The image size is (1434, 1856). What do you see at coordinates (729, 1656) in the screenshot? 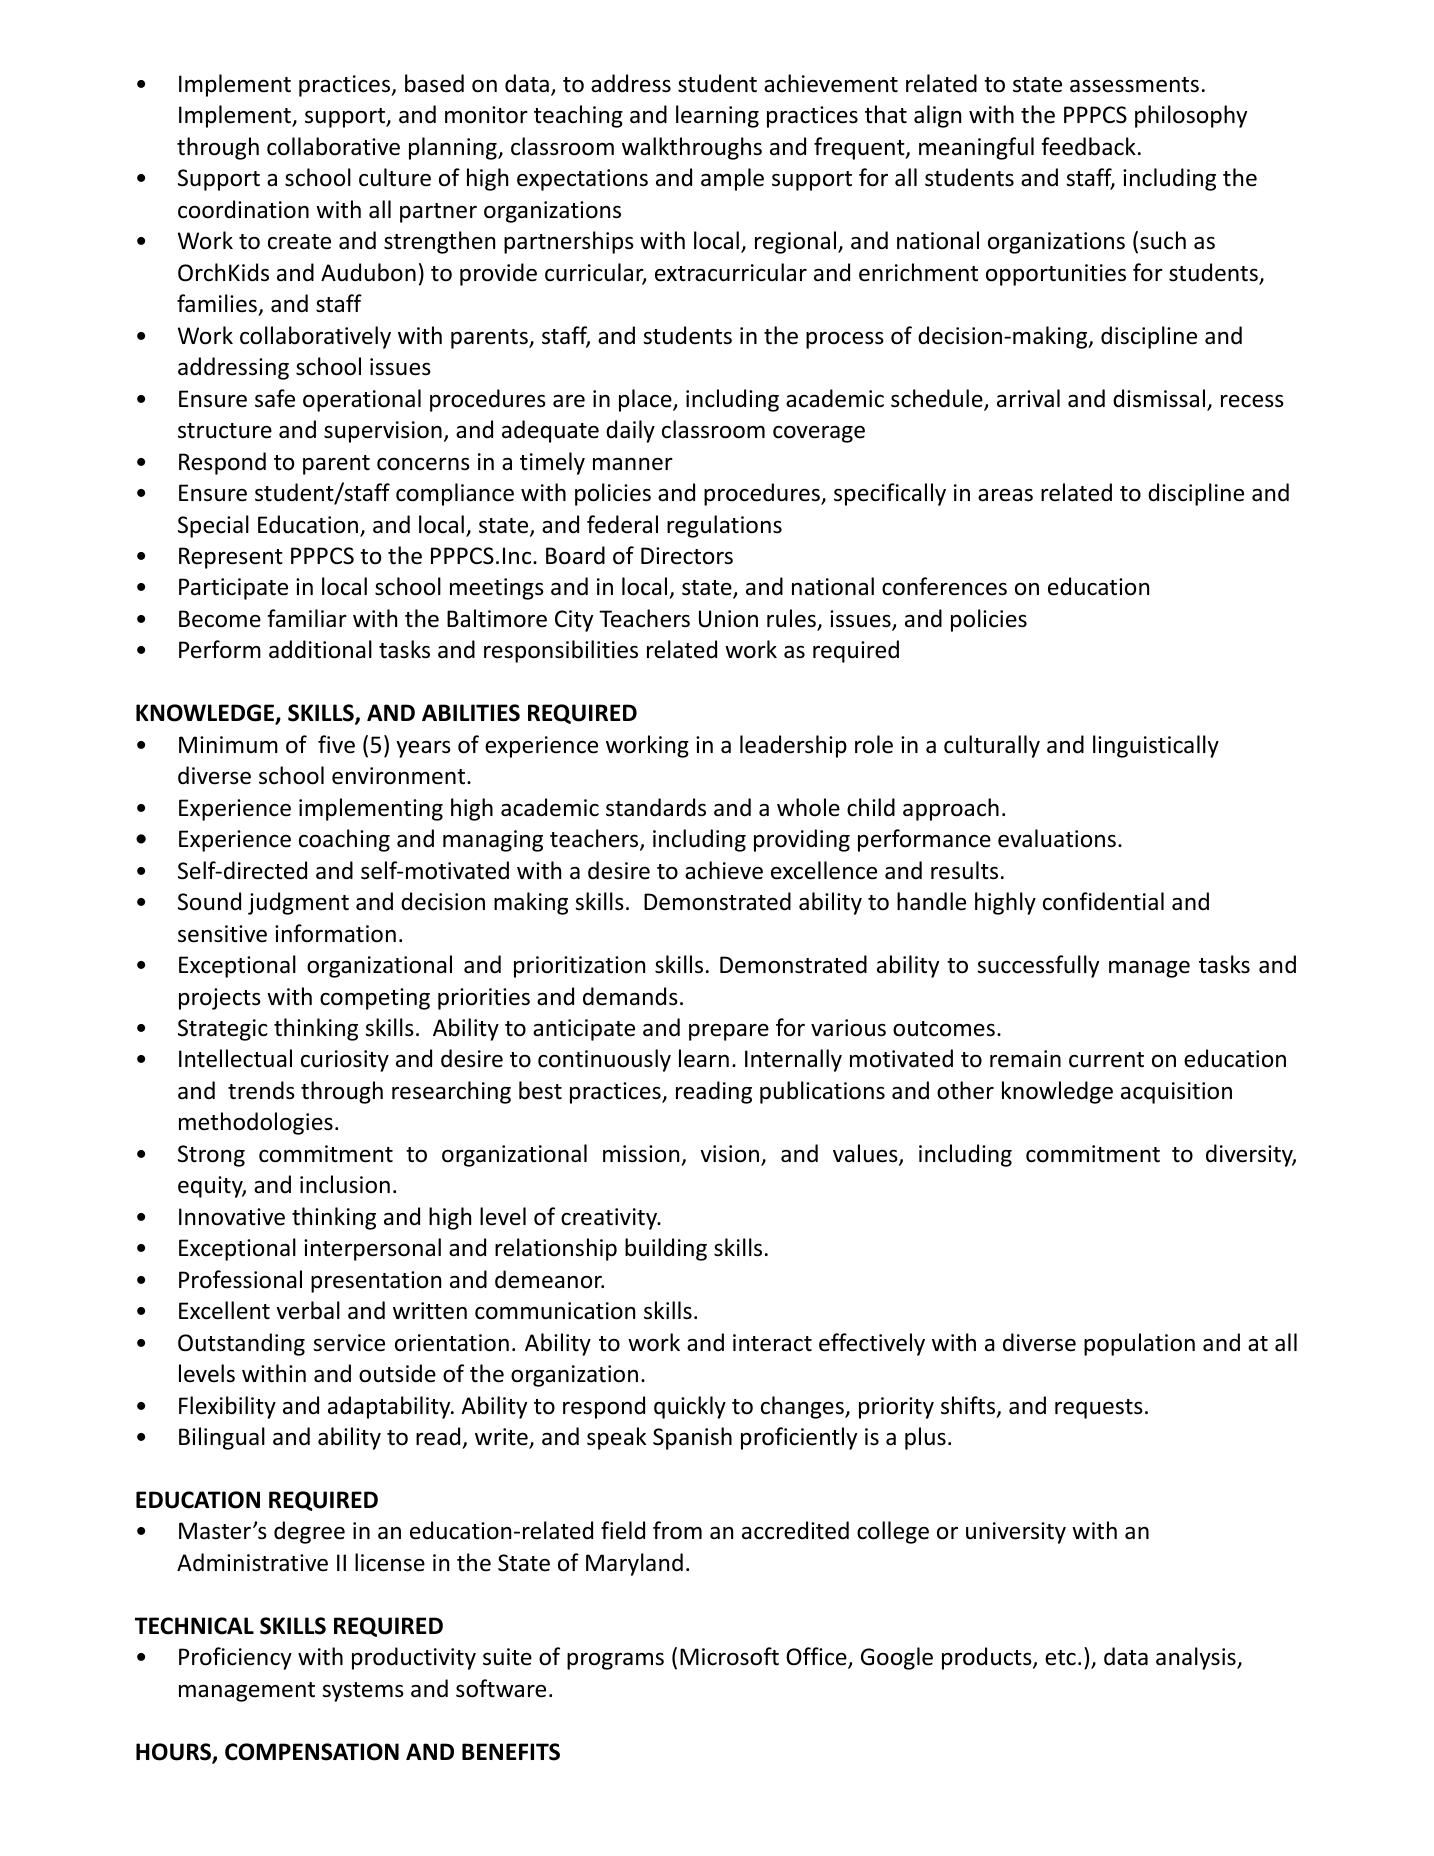
I see `Microsoft` at bounding box center [729, 1656].
